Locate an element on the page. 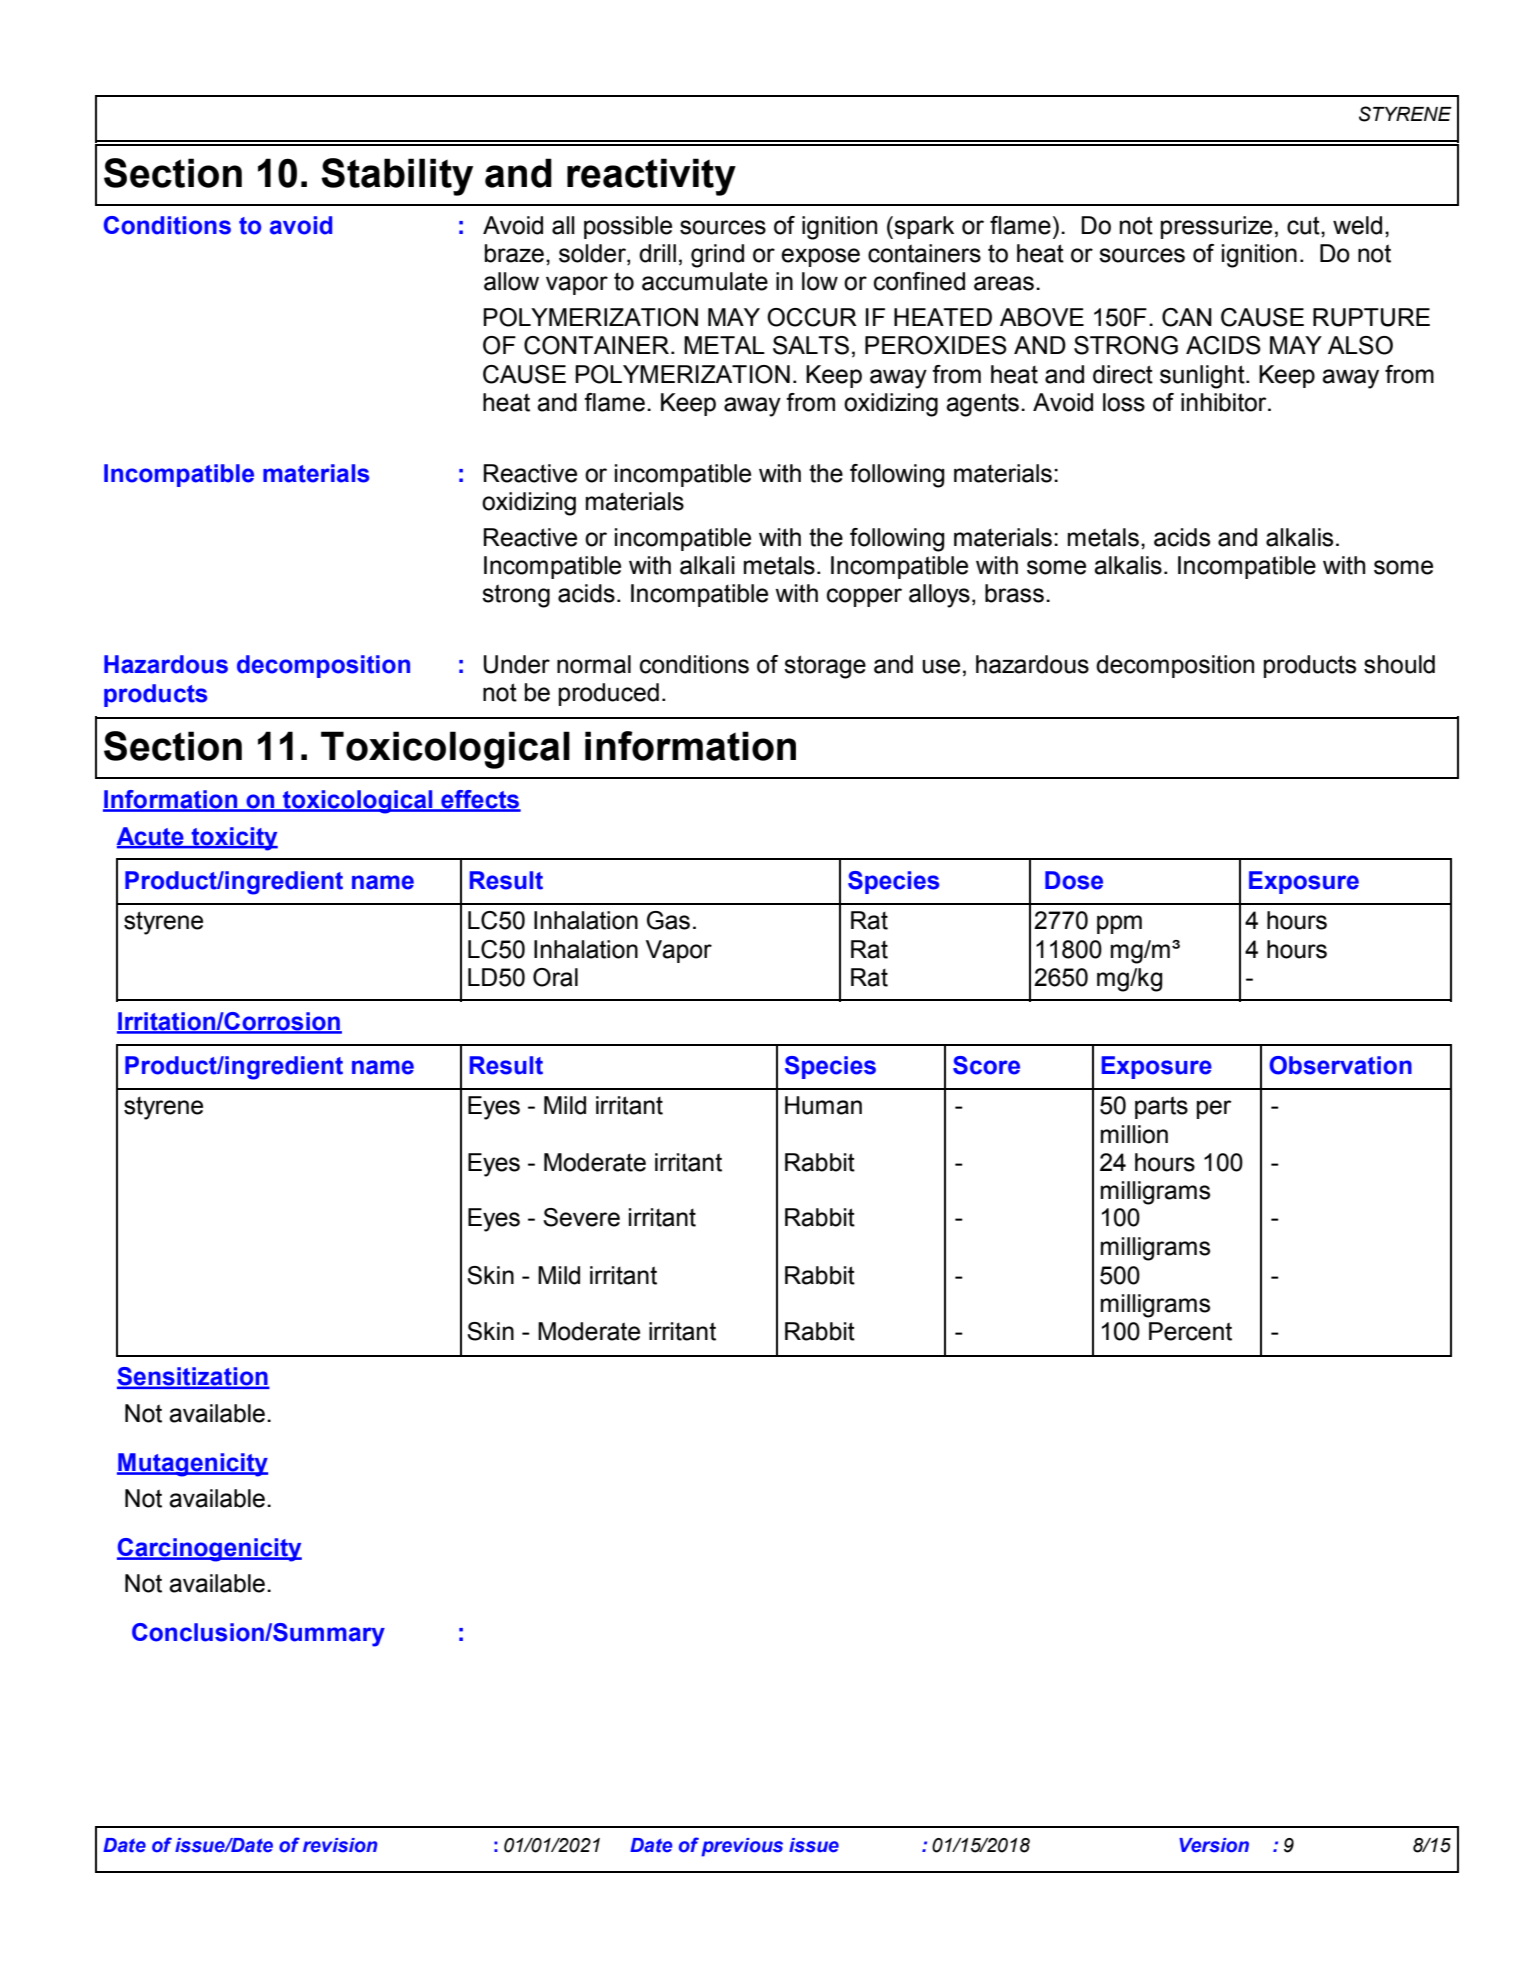 Image resolution: width=1517 pixels, height=1964 pixels. Under is located at coordinates (517, 664).
